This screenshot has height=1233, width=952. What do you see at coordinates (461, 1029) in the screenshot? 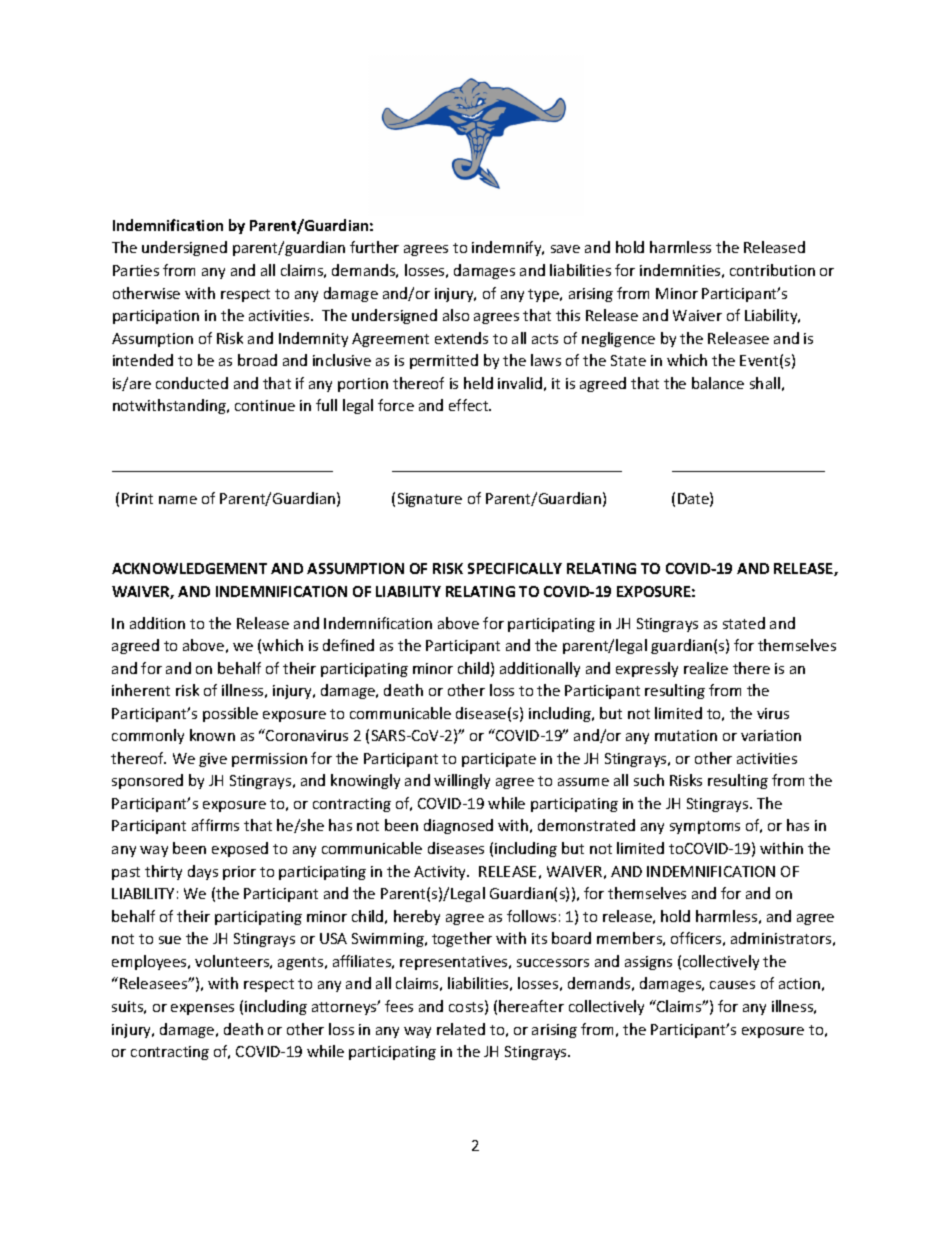
I see `related` at bounding box center [461, 1029].
